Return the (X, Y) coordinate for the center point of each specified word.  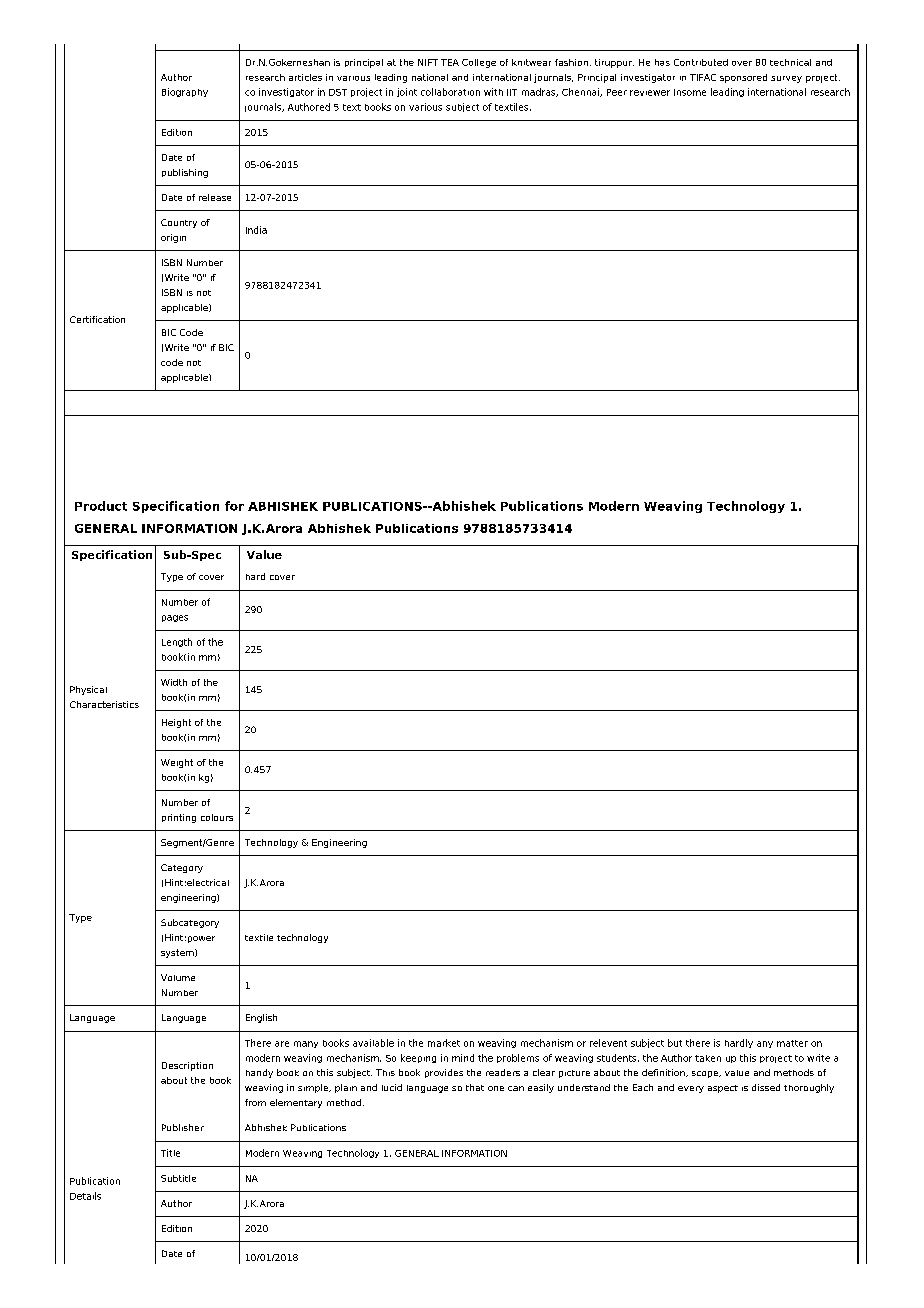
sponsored (743, 78)
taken (708, 1058)
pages (175, 618)
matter (792, 1043)
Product (101, 506)
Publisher (183, 1127)
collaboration (450, 92)
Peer (617, 92)
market (444, 1043)
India (256, 230)
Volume (178, 977)
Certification (97, 319)
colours (217, 817)
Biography (185, 92)
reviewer (650, 93)
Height (176, 723)
